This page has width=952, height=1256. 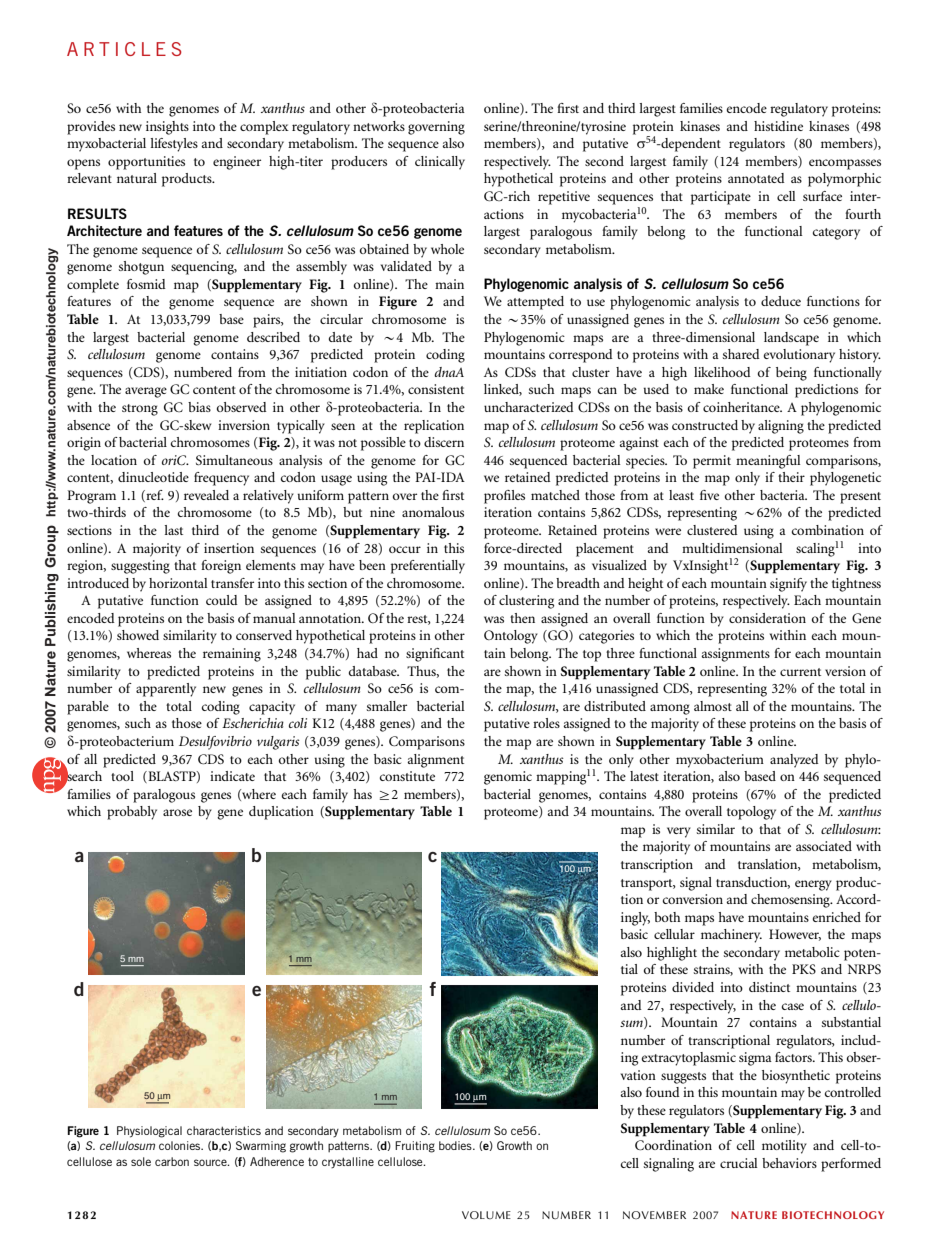 I want to click on insights, so click(x=167, y=128).
